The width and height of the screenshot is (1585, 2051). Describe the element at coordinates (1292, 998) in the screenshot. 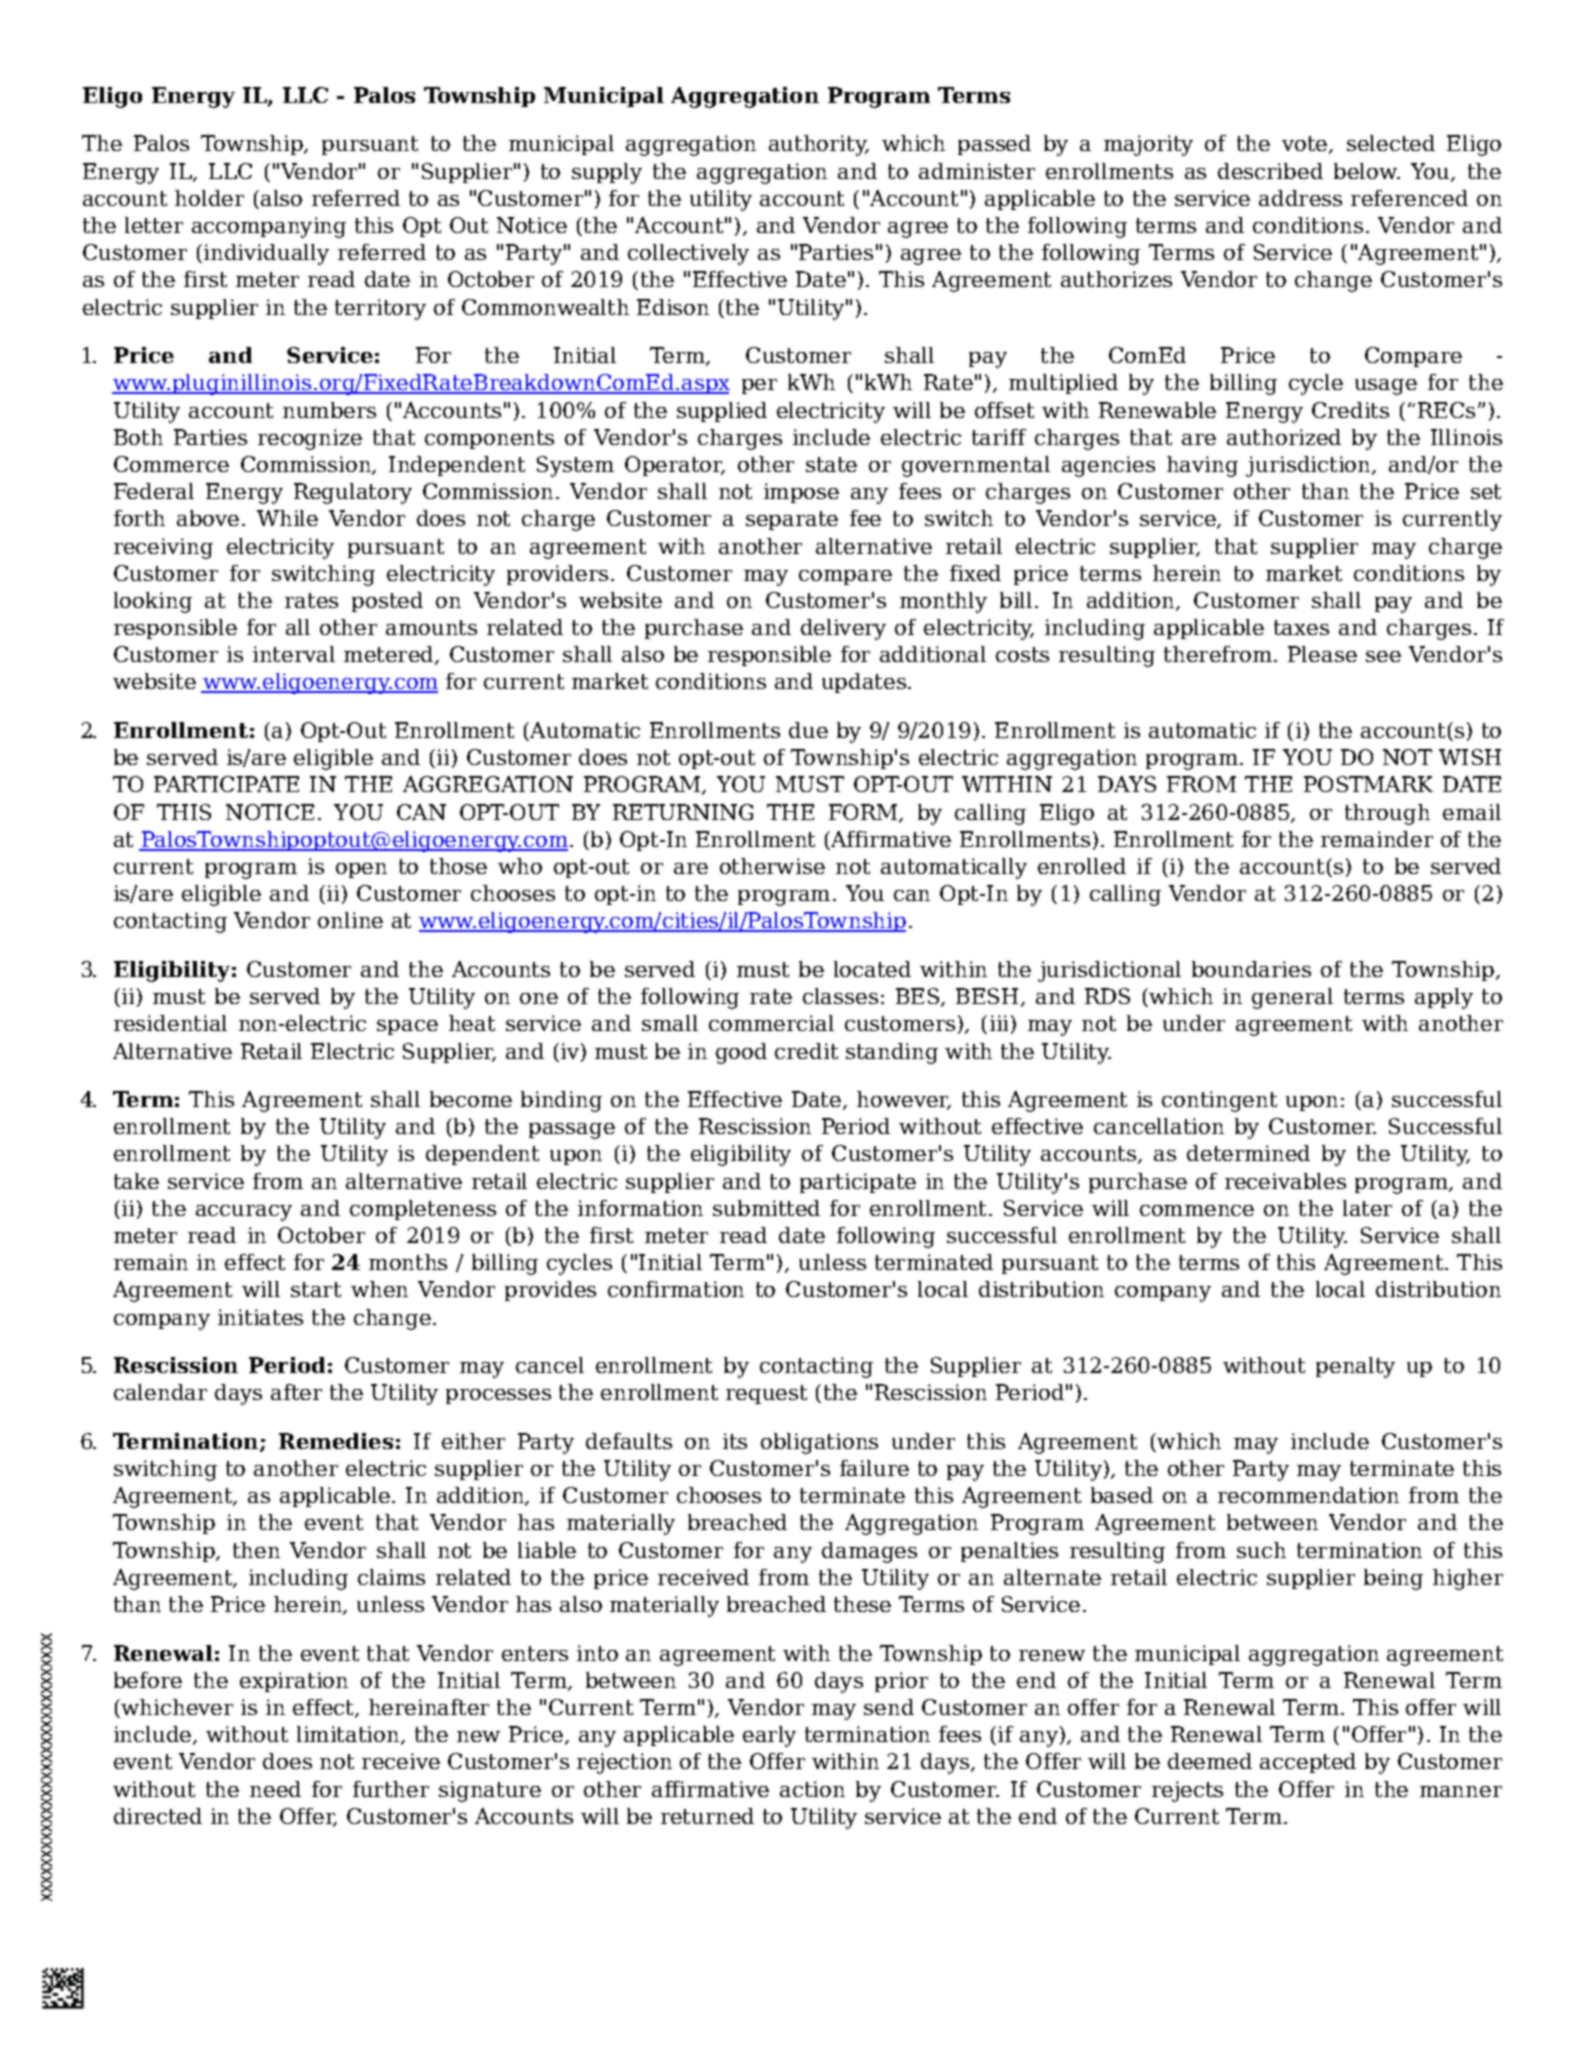

I see `general` at that location.
